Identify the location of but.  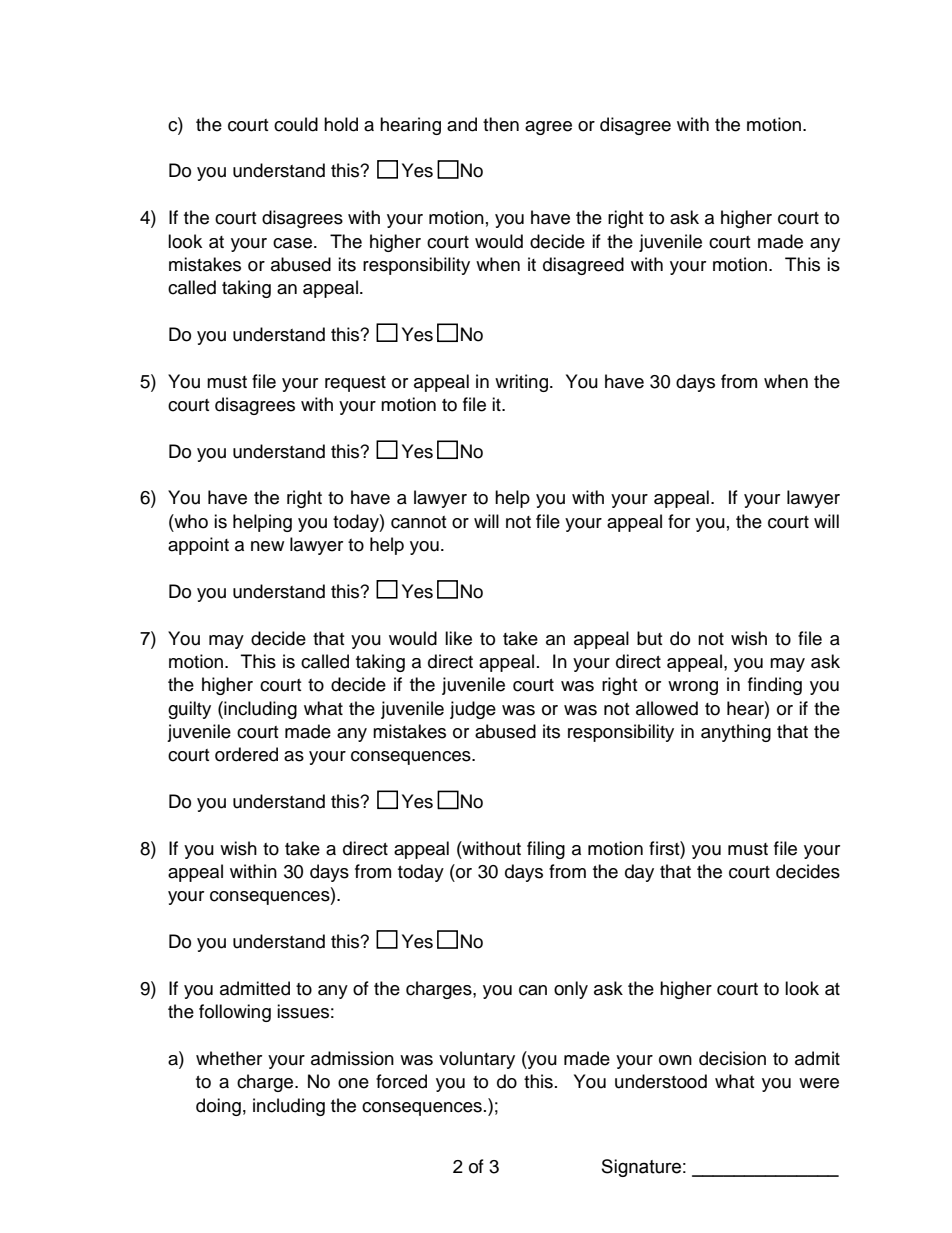
(649, 638).
